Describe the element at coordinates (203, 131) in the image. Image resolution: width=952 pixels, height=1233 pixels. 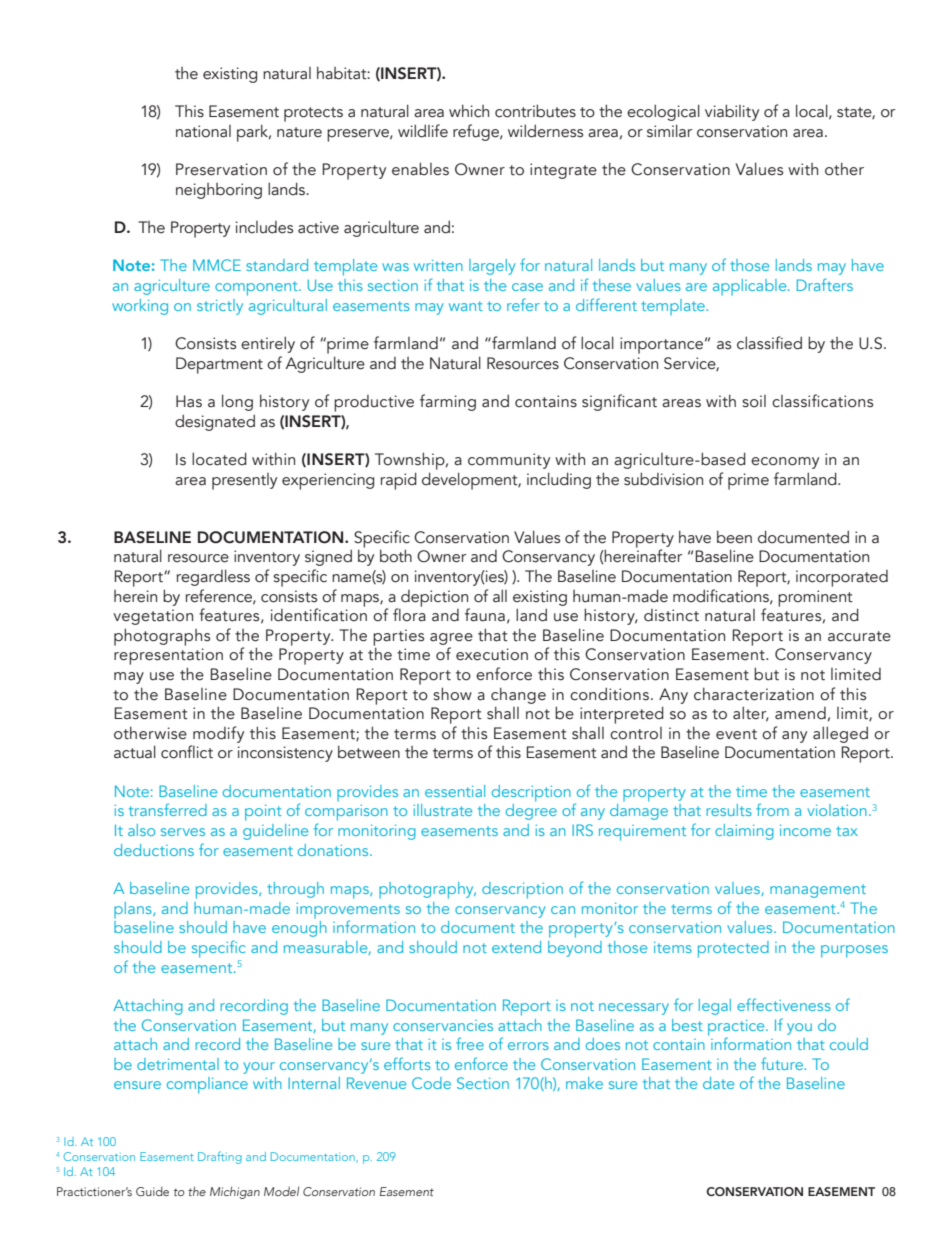
I see `national` at that location.
